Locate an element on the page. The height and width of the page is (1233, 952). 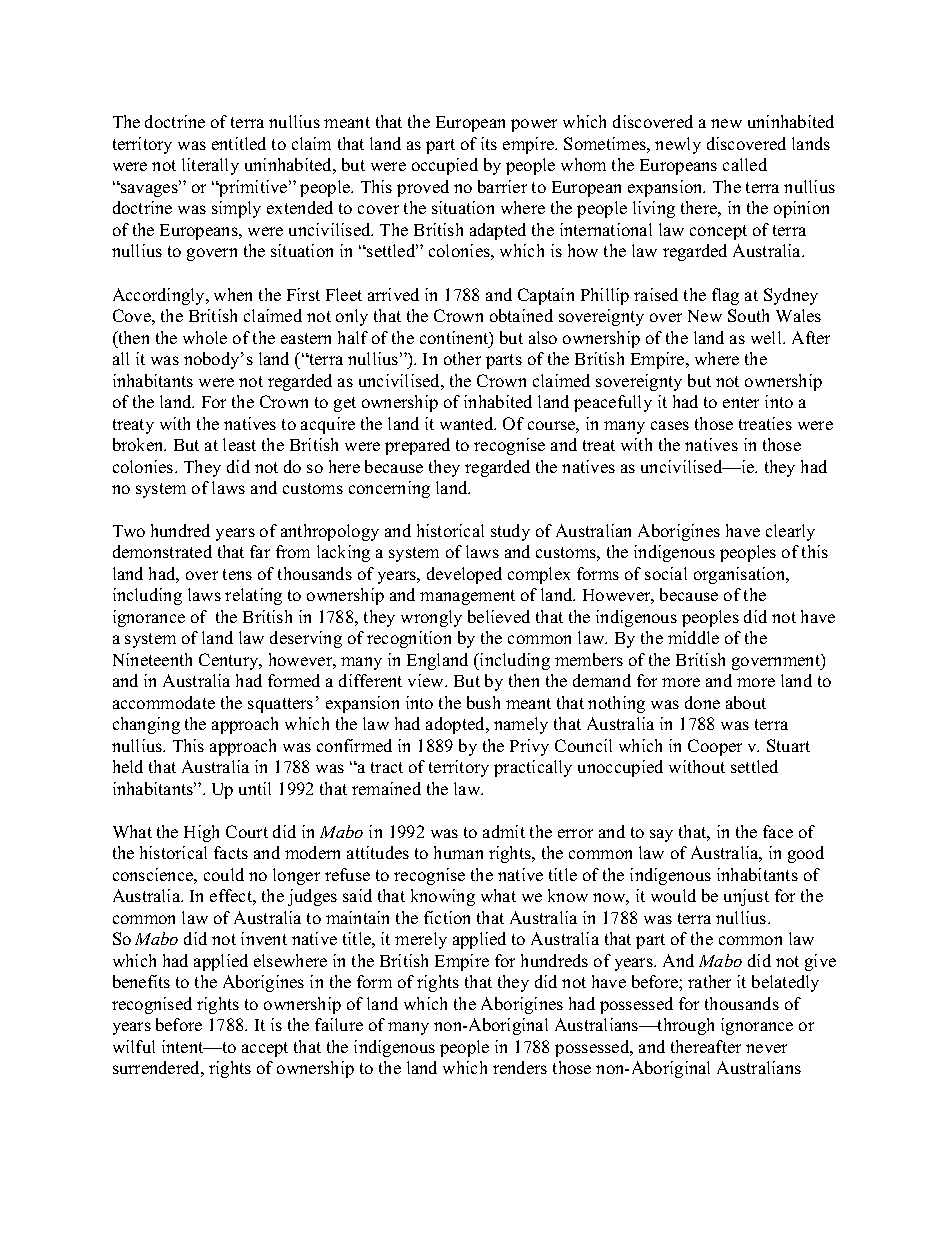
barrier is located at coordinates (502, 186).
